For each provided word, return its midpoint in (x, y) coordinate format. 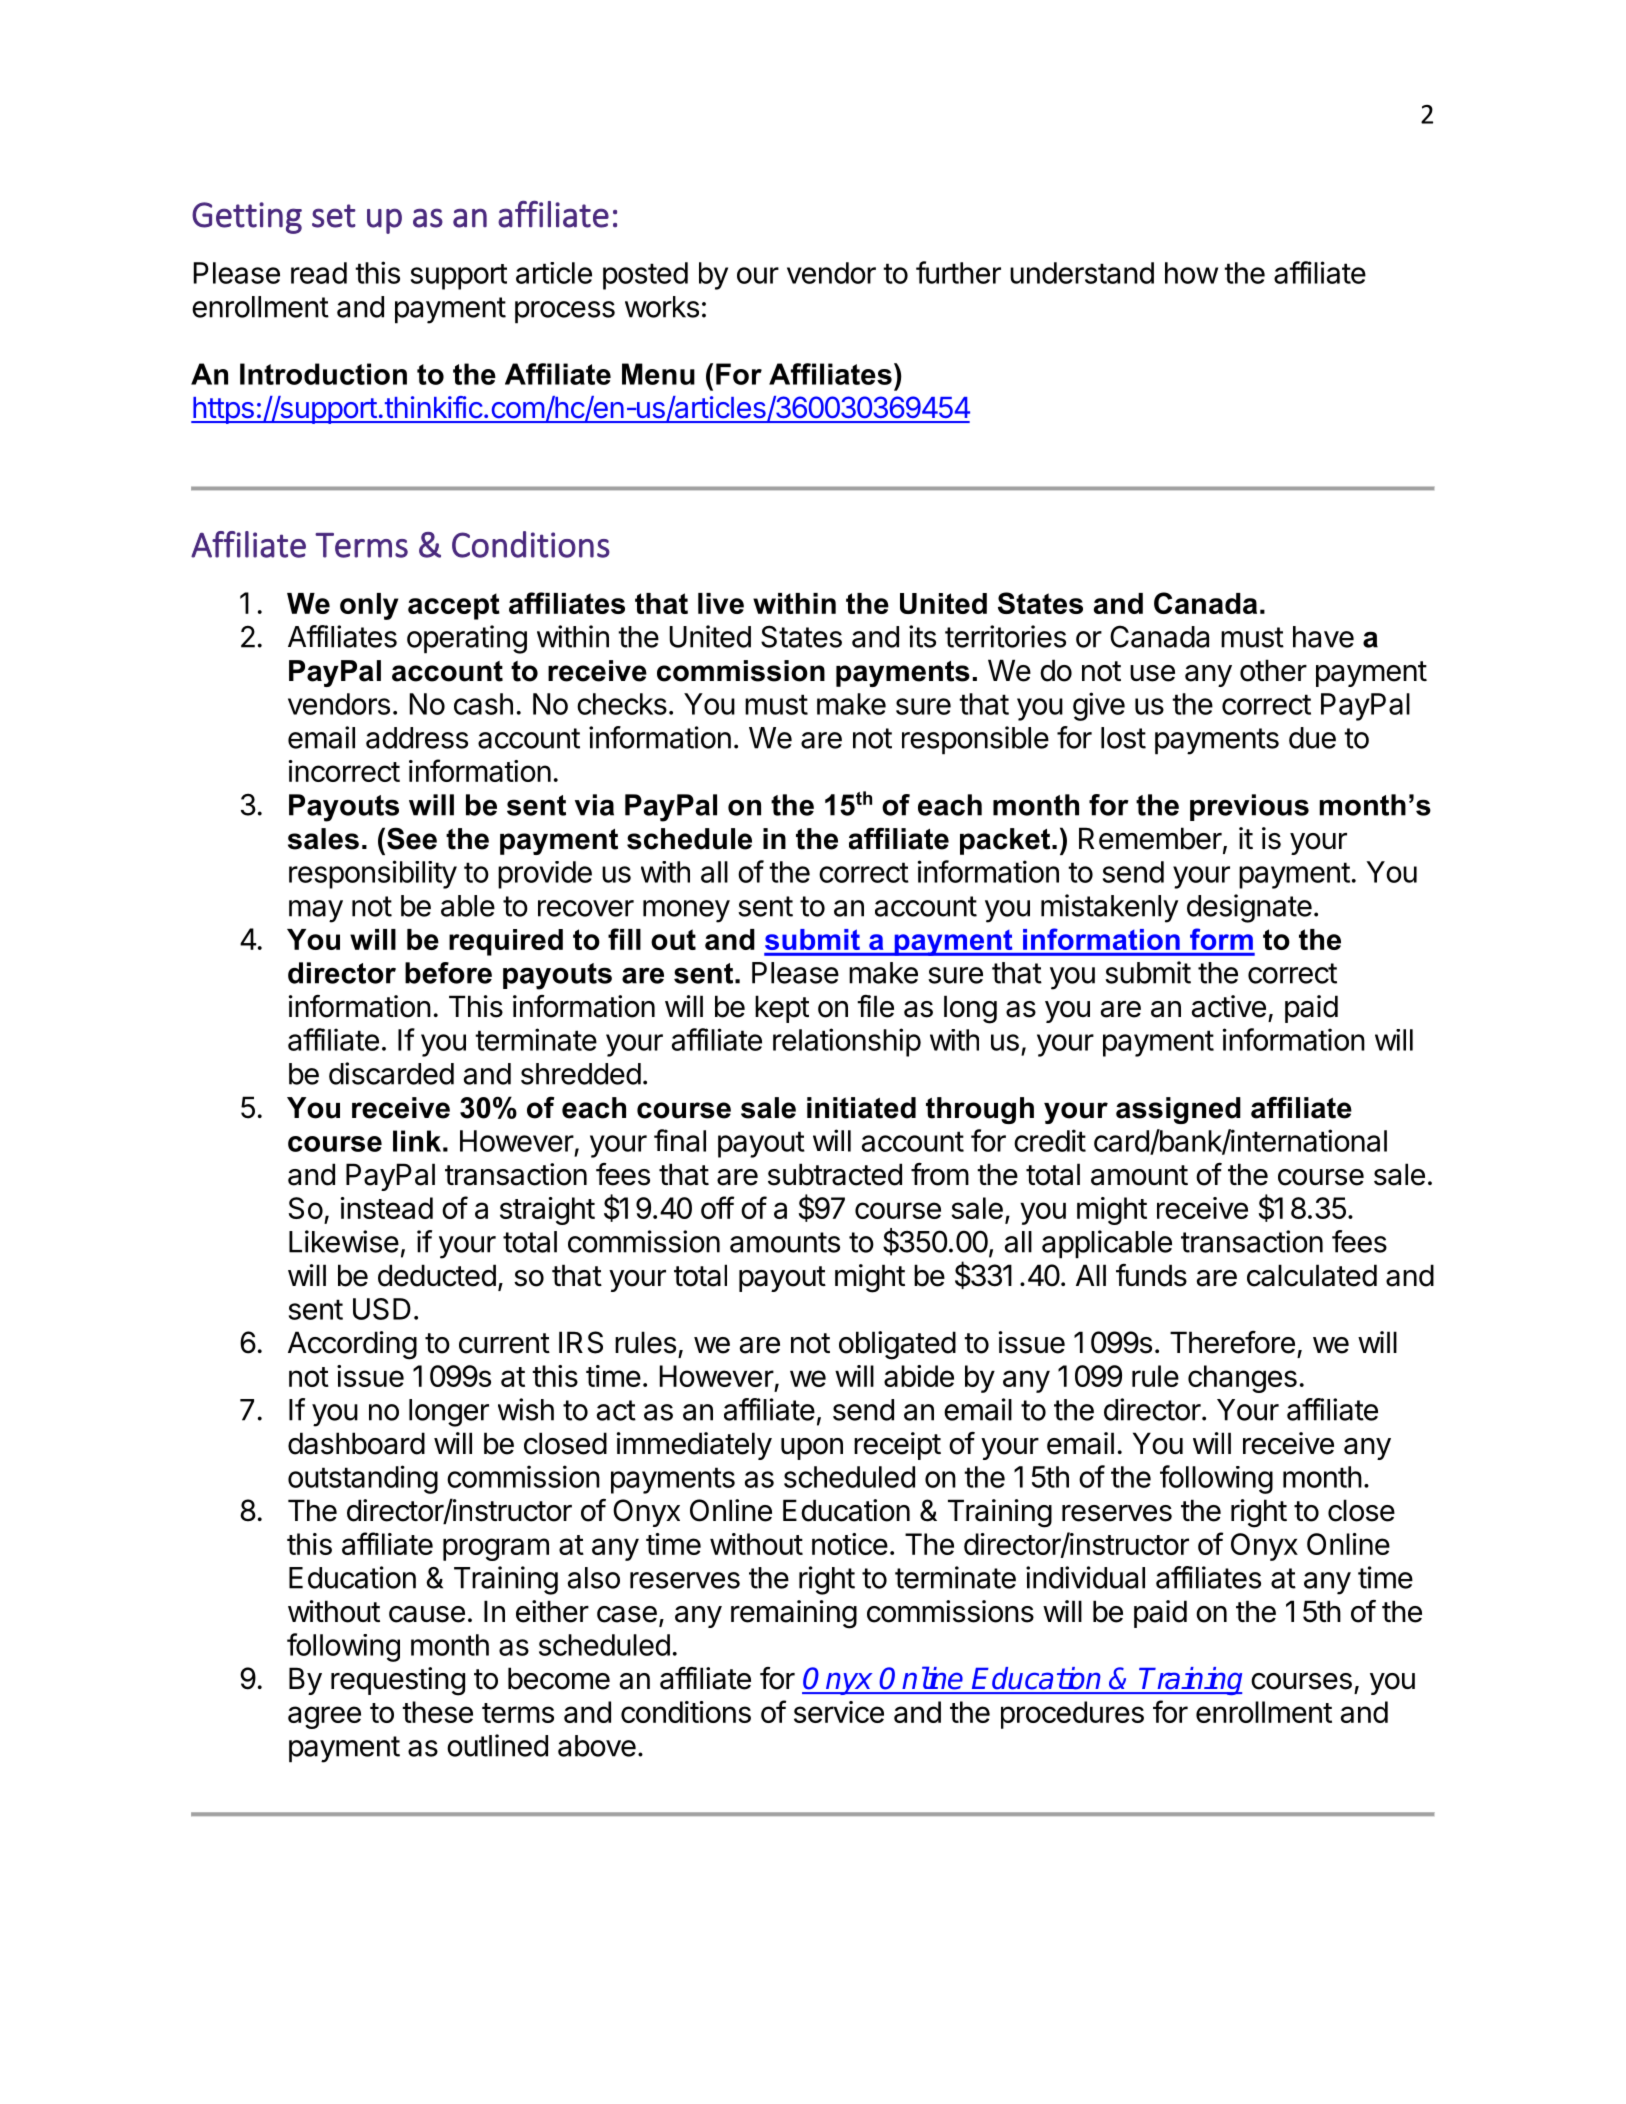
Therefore (1232, 1342)
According (352, 1345)
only (369, 606)
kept (782, 1009)
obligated (897, 1345)
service (839, 1712)
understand (1082, 273)
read (319, 273)
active (1229, 1006)
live (721, 603)
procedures (1072, 1715)
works (662, 307)
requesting (398, 1681)
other (1273, 670)
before (448, 973)
